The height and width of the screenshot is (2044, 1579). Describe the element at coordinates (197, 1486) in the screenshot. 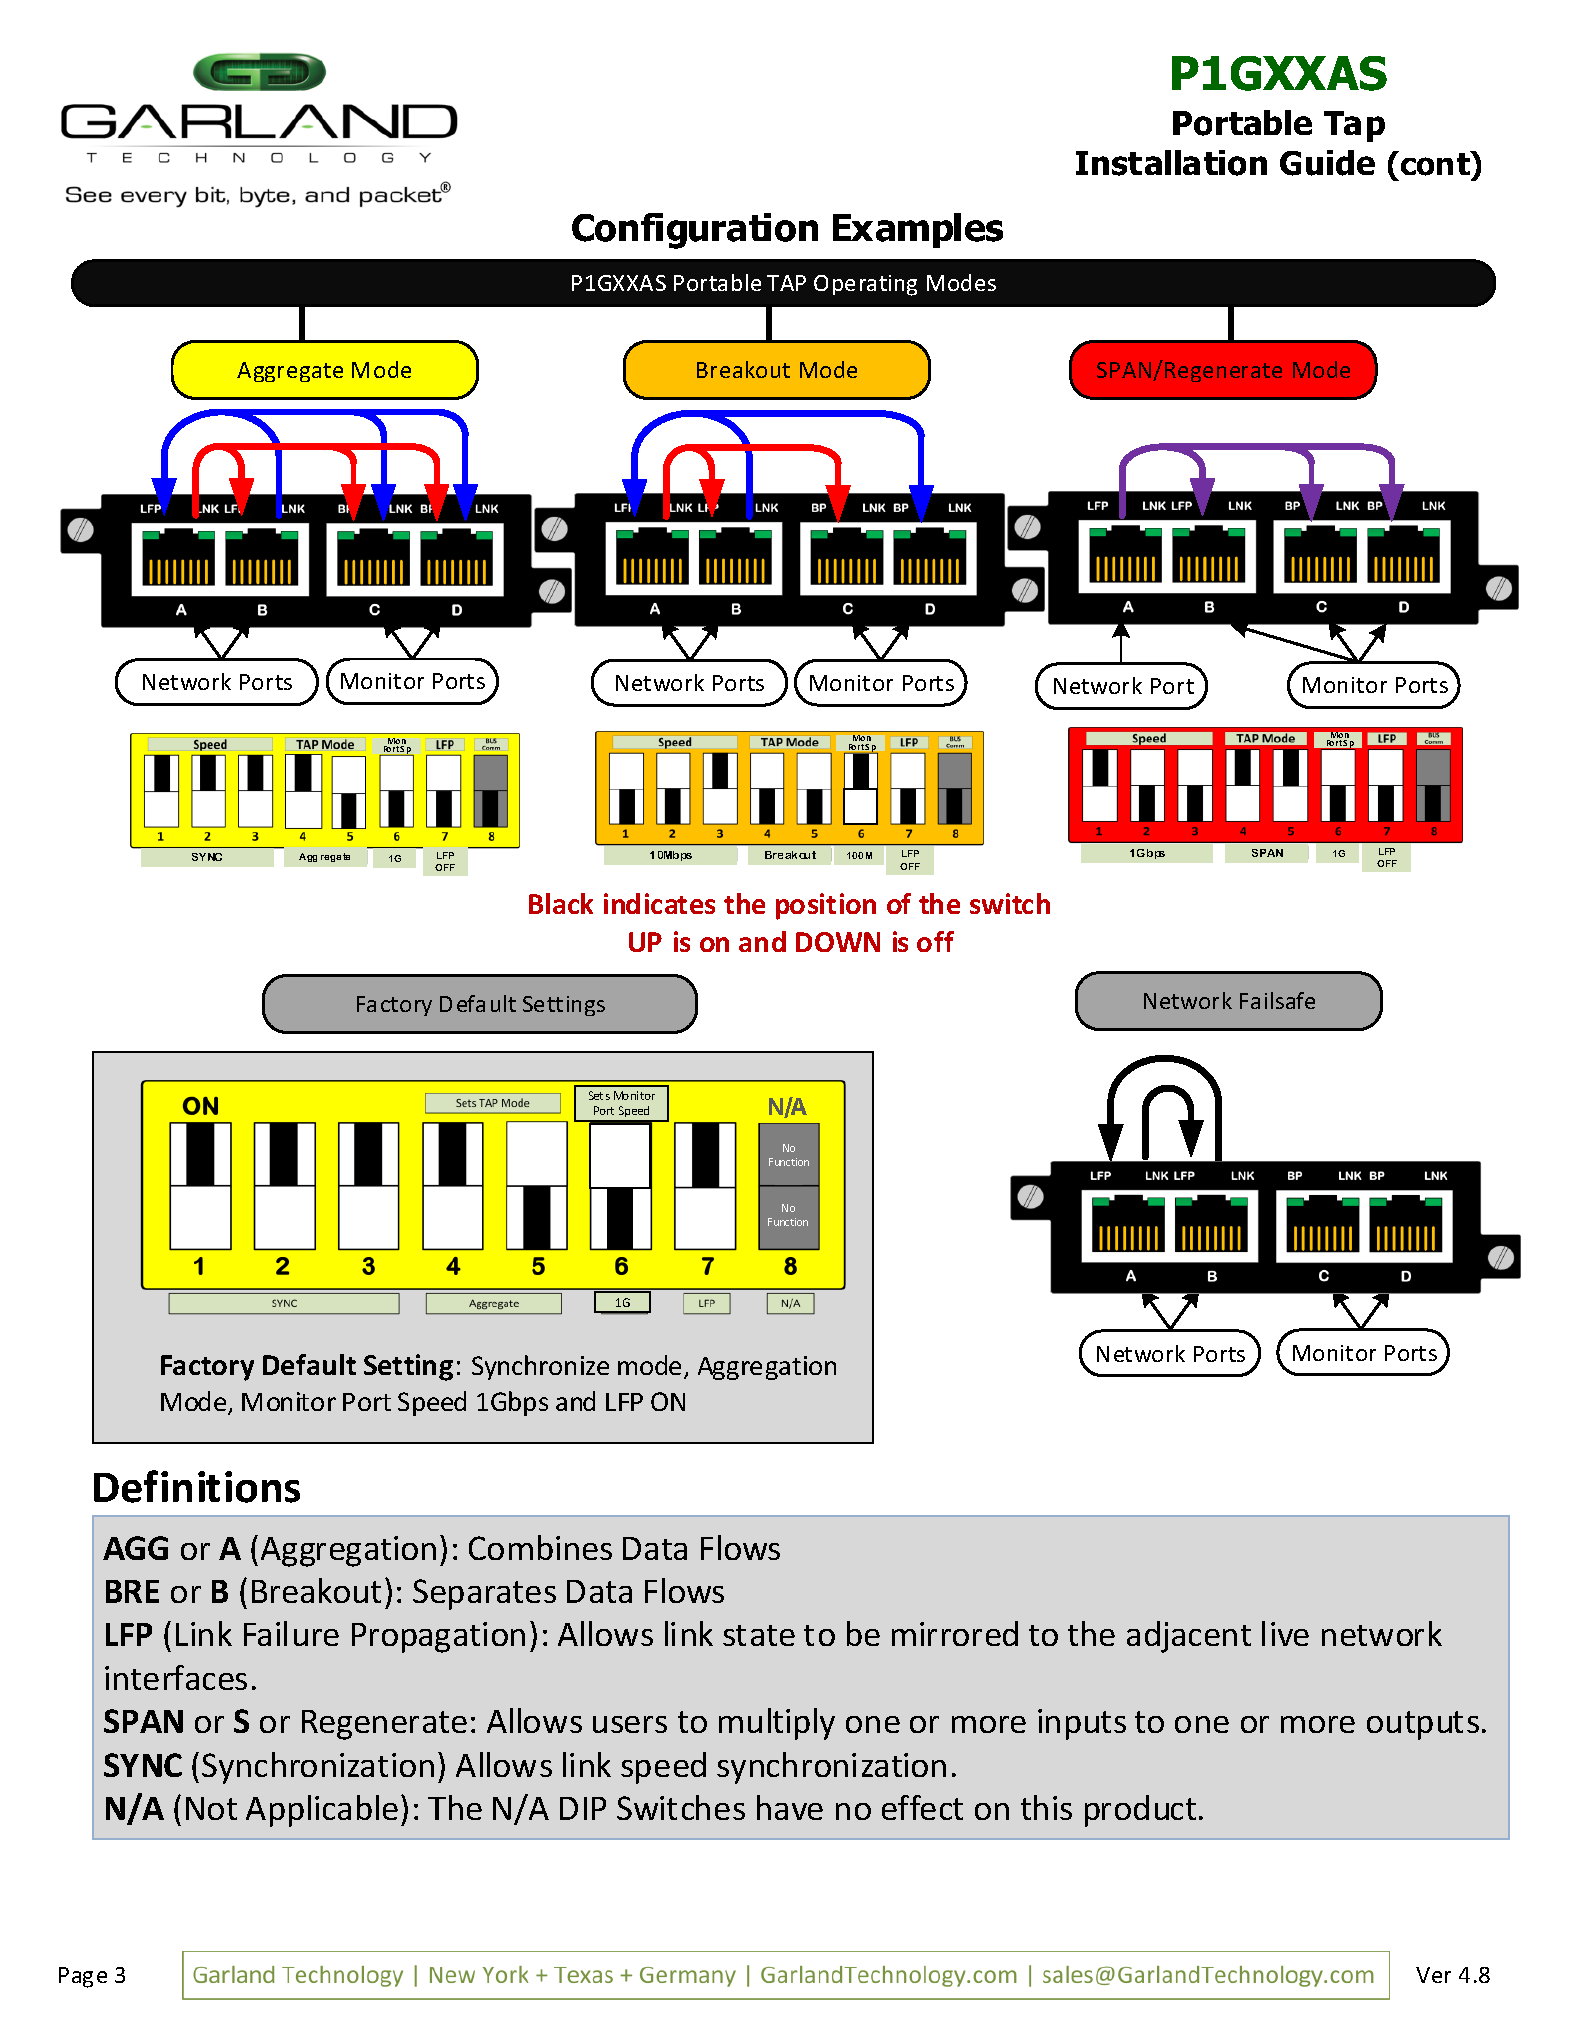

I see `Definitions` at that location.
